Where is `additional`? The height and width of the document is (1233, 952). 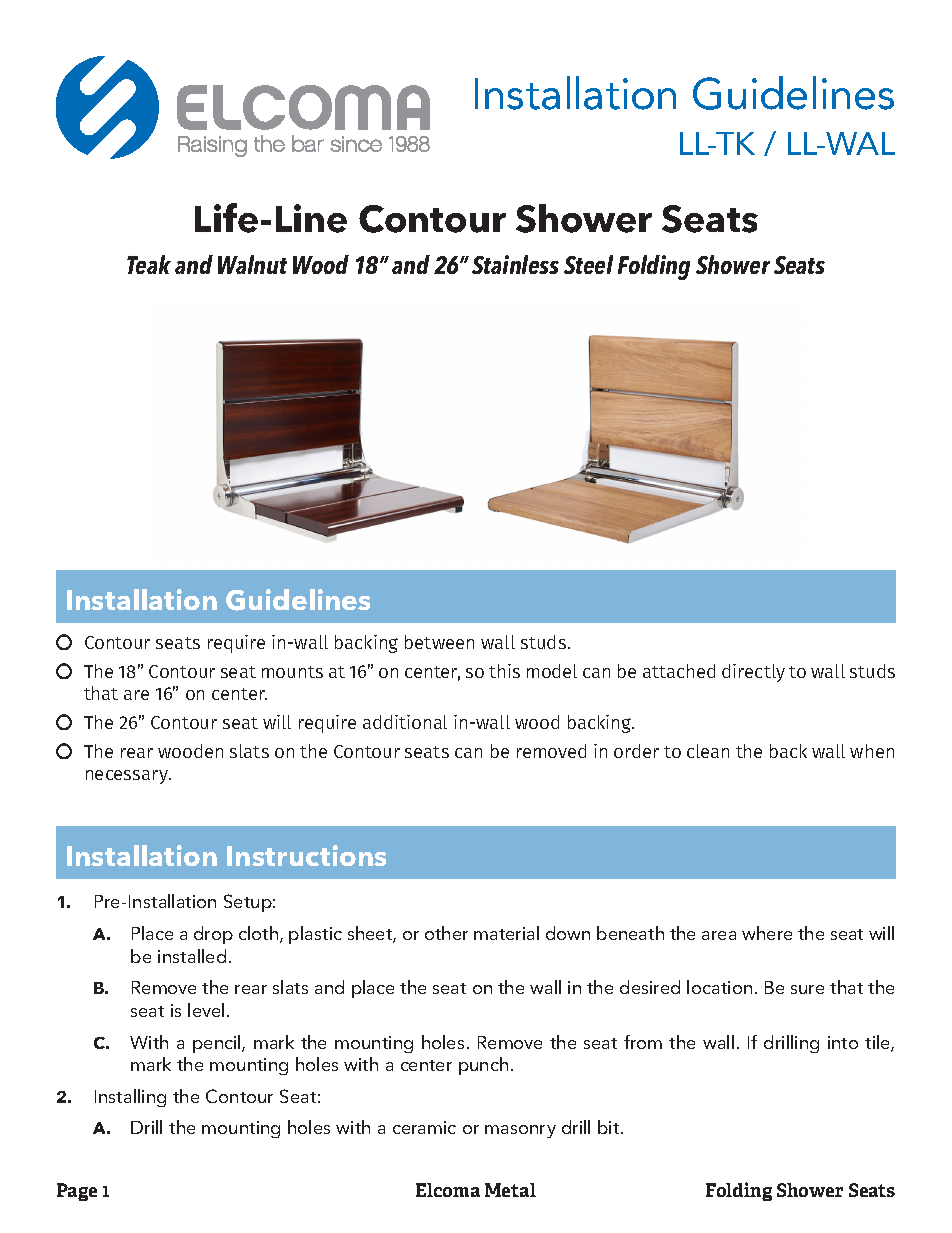 additional is located at coordinates (405, 722).
